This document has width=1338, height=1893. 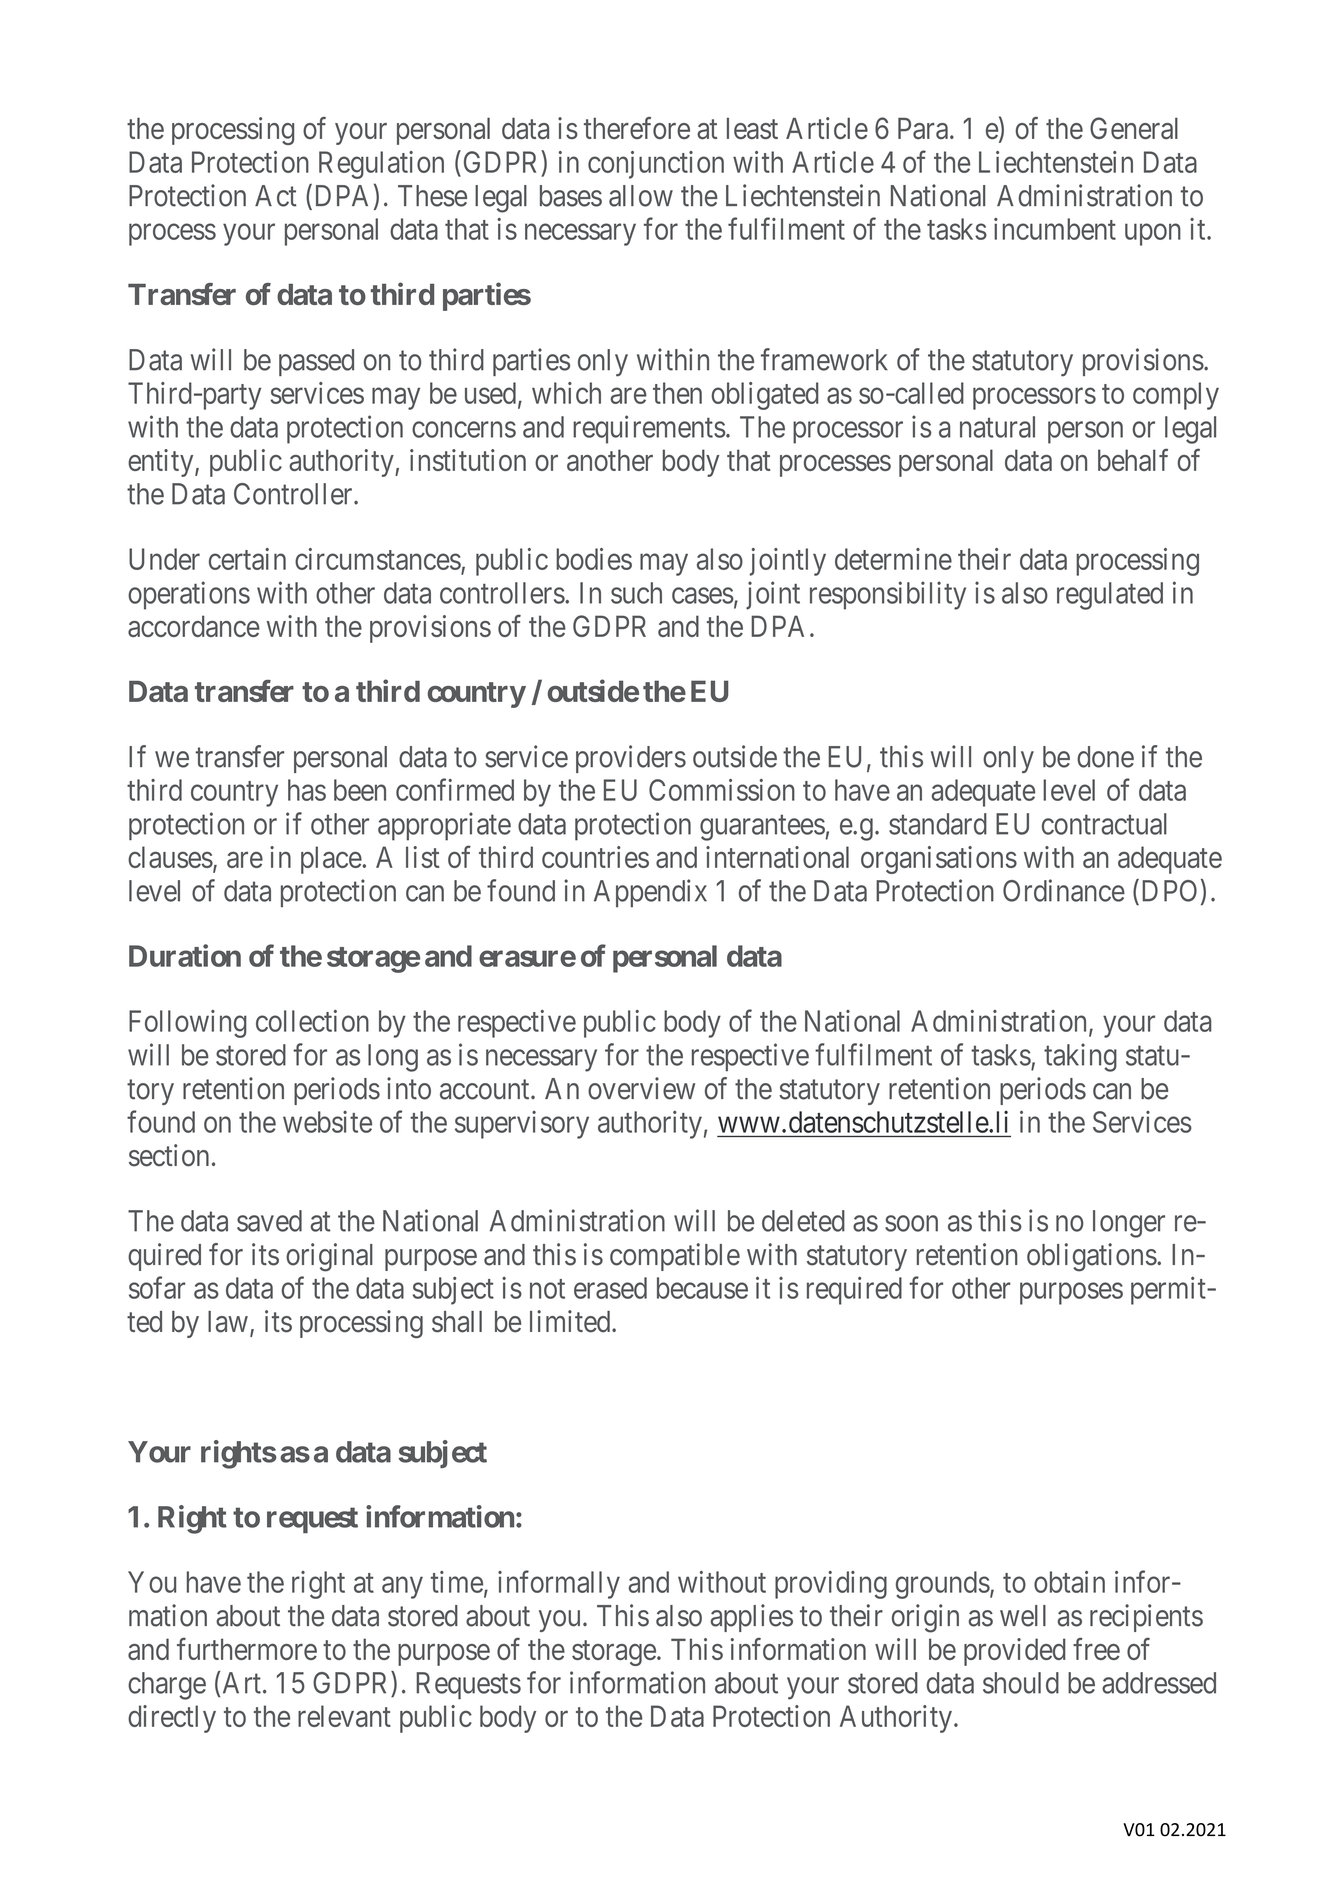 What do you see at coordinates (703, 596) in the document?
I see `cases` at bounding box center [703, 596].
